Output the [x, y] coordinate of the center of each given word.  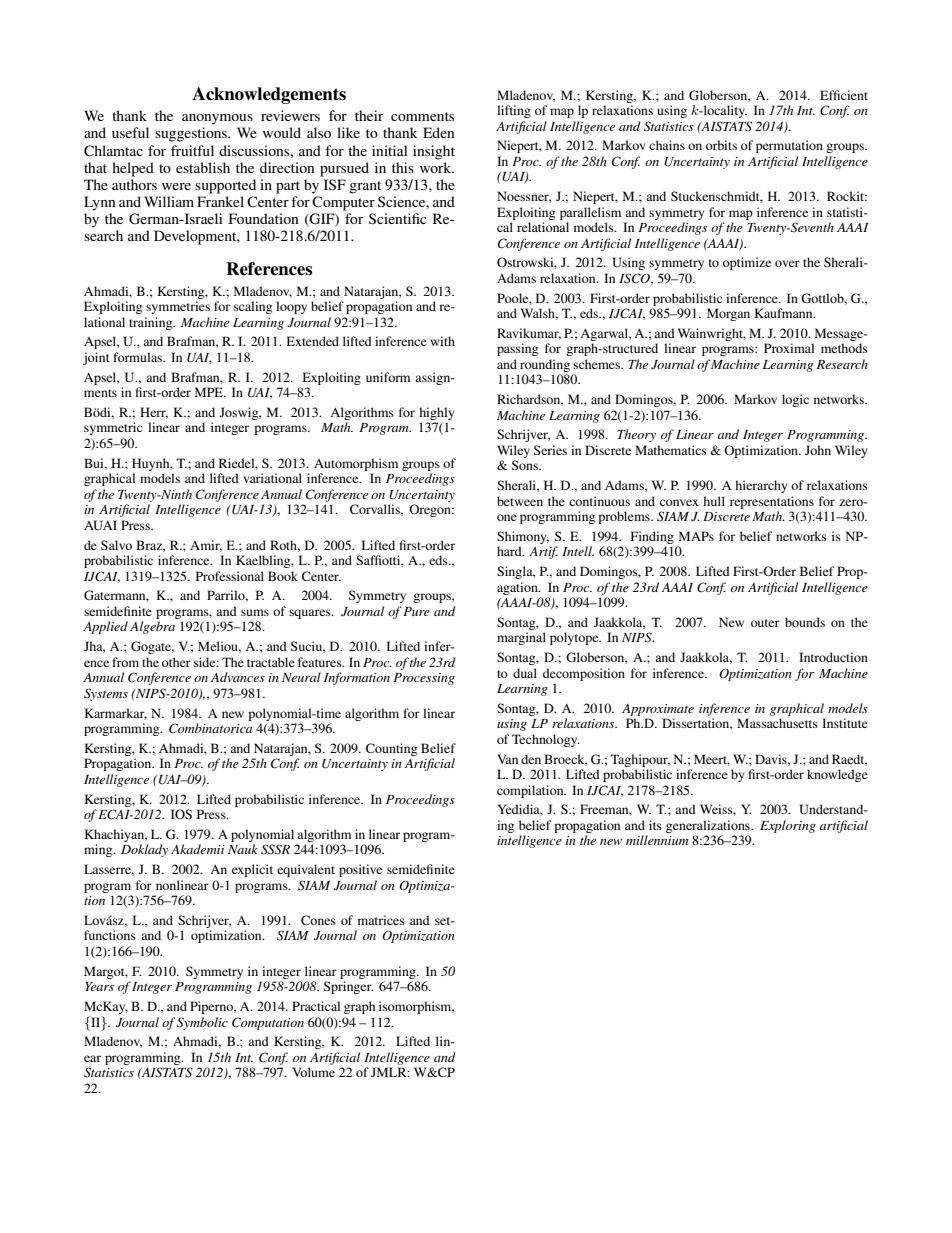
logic [795, 400]
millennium [657, 840]
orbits [721, 145]
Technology [546, 740]
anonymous [217, 119]
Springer [349, 987]
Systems [106, 694]
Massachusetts [777, 723]
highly [436, 413]
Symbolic [202, 1023]
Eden [439, 132]
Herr [154, 413]
